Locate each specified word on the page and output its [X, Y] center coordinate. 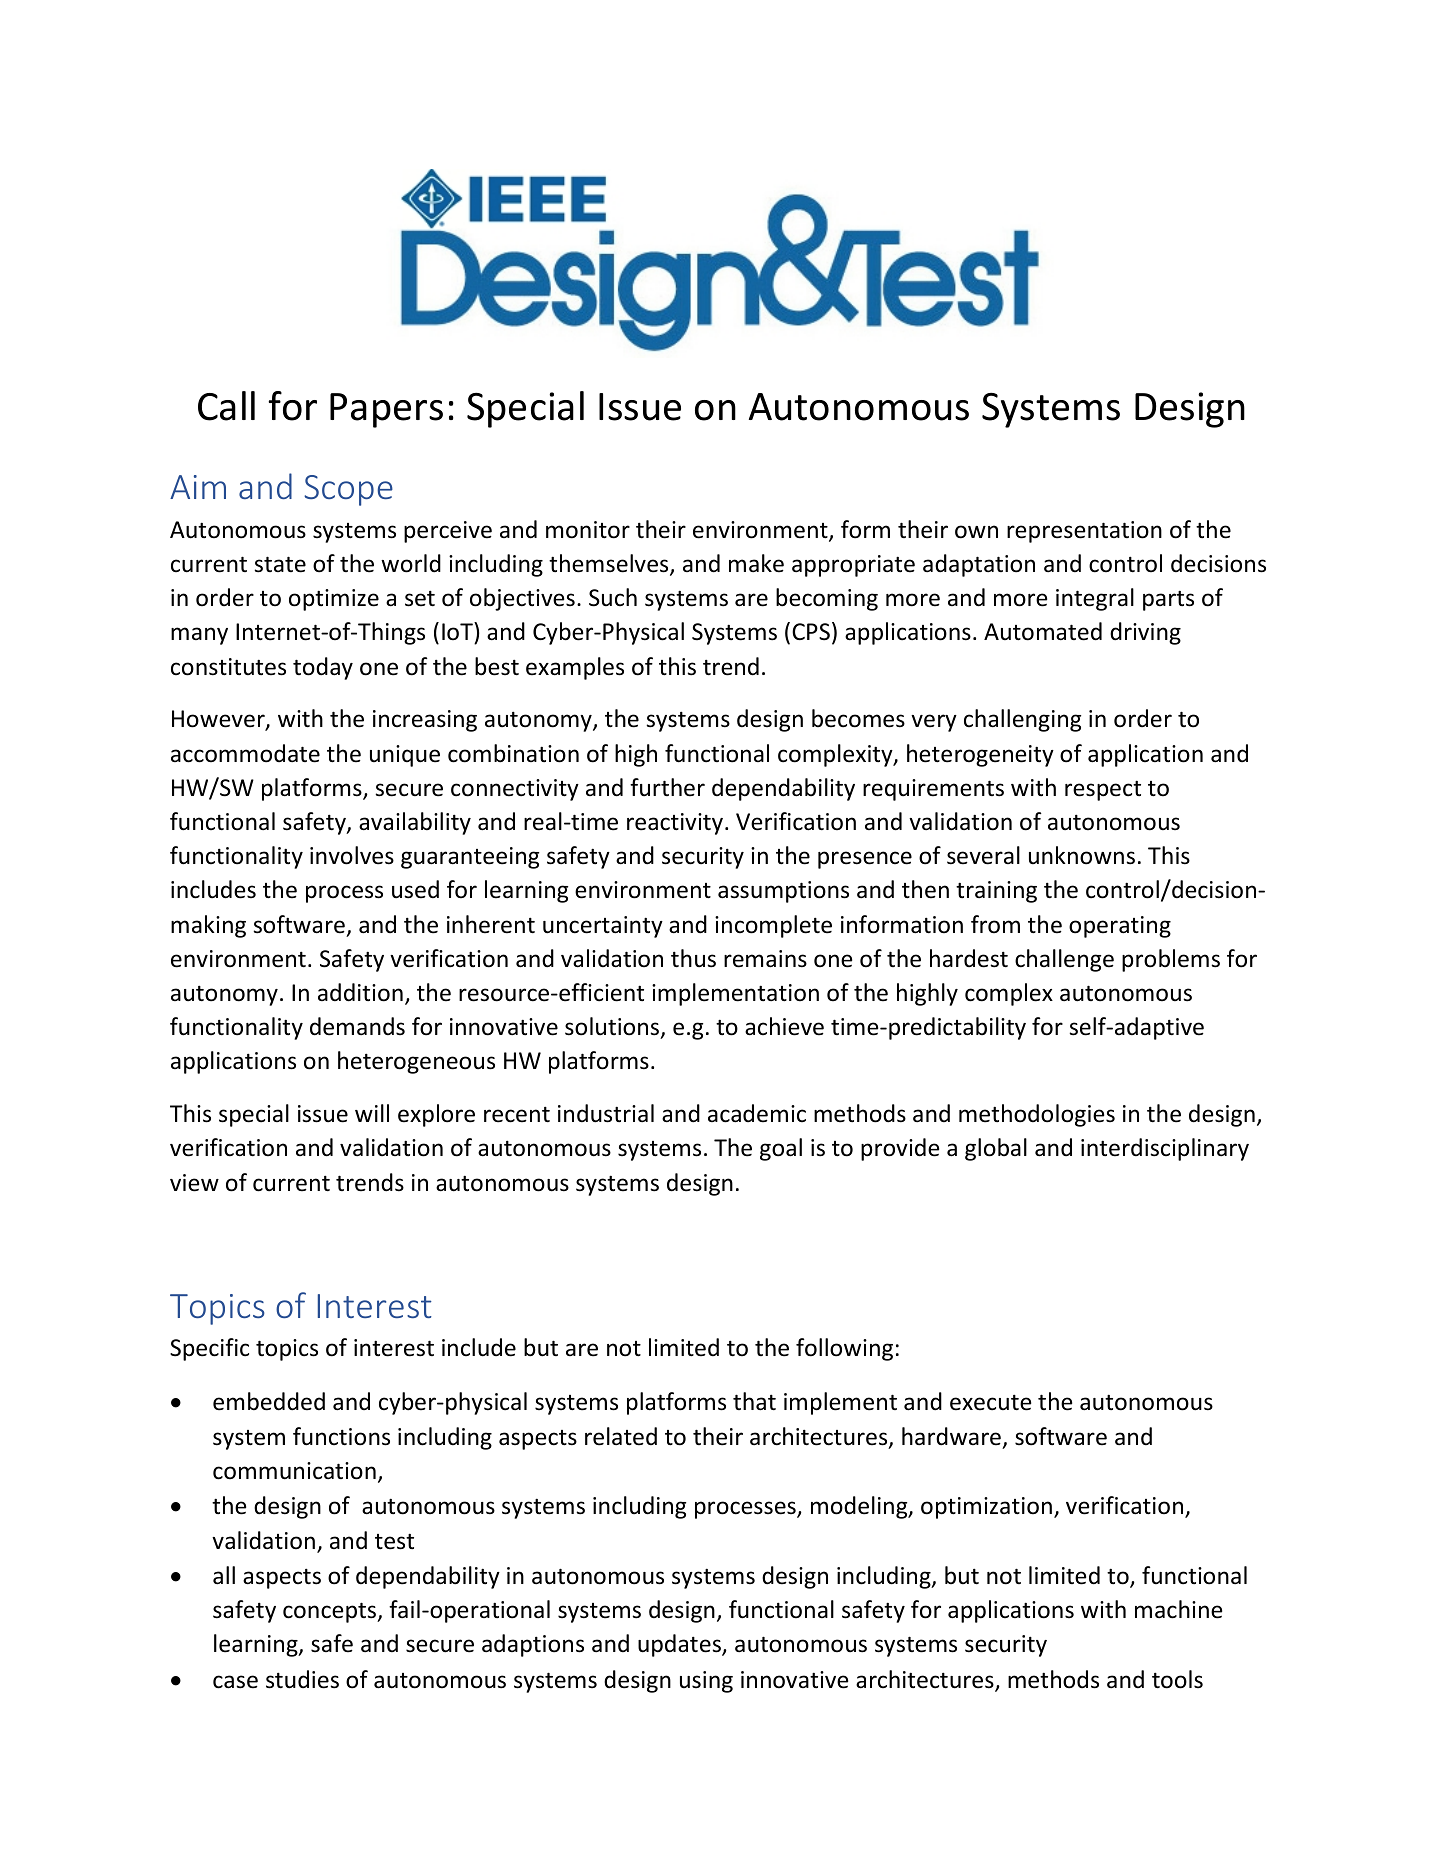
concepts [331, 1612]
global [996, 1149]
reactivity [676, 824]
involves [352, 855]
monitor [588, 530]
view [194, 1183]
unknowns [1082, 855]
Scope [348, 490]
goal [781, 1149]
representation [1084, 532]
